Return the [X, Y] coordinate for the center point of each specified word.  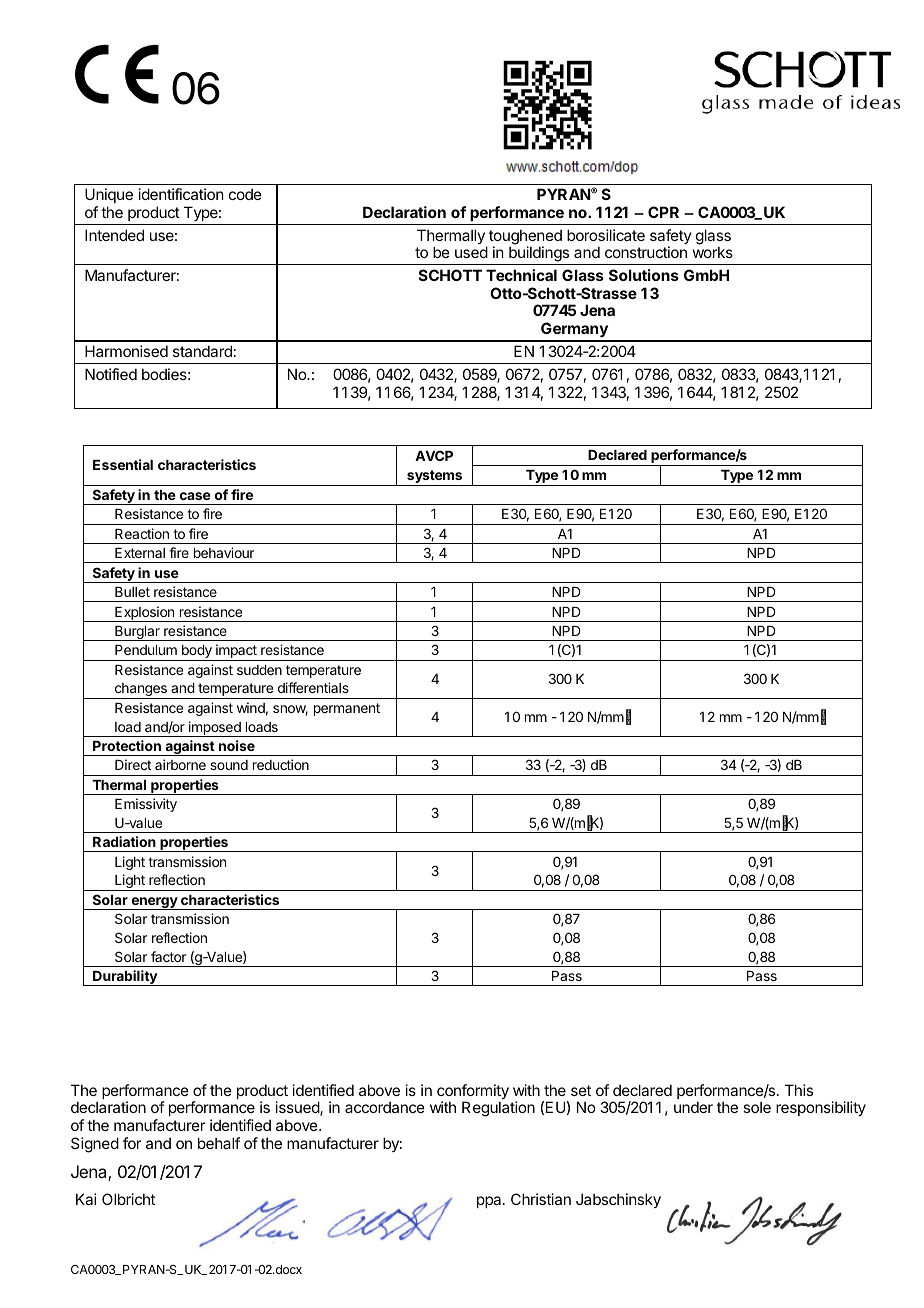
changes [140, 691]
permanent [347, 709]
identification [181, 194]
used [471, 252]
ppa [490, 1202]
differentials [313, 687]
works [713, 252]
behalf [219, 1143]
